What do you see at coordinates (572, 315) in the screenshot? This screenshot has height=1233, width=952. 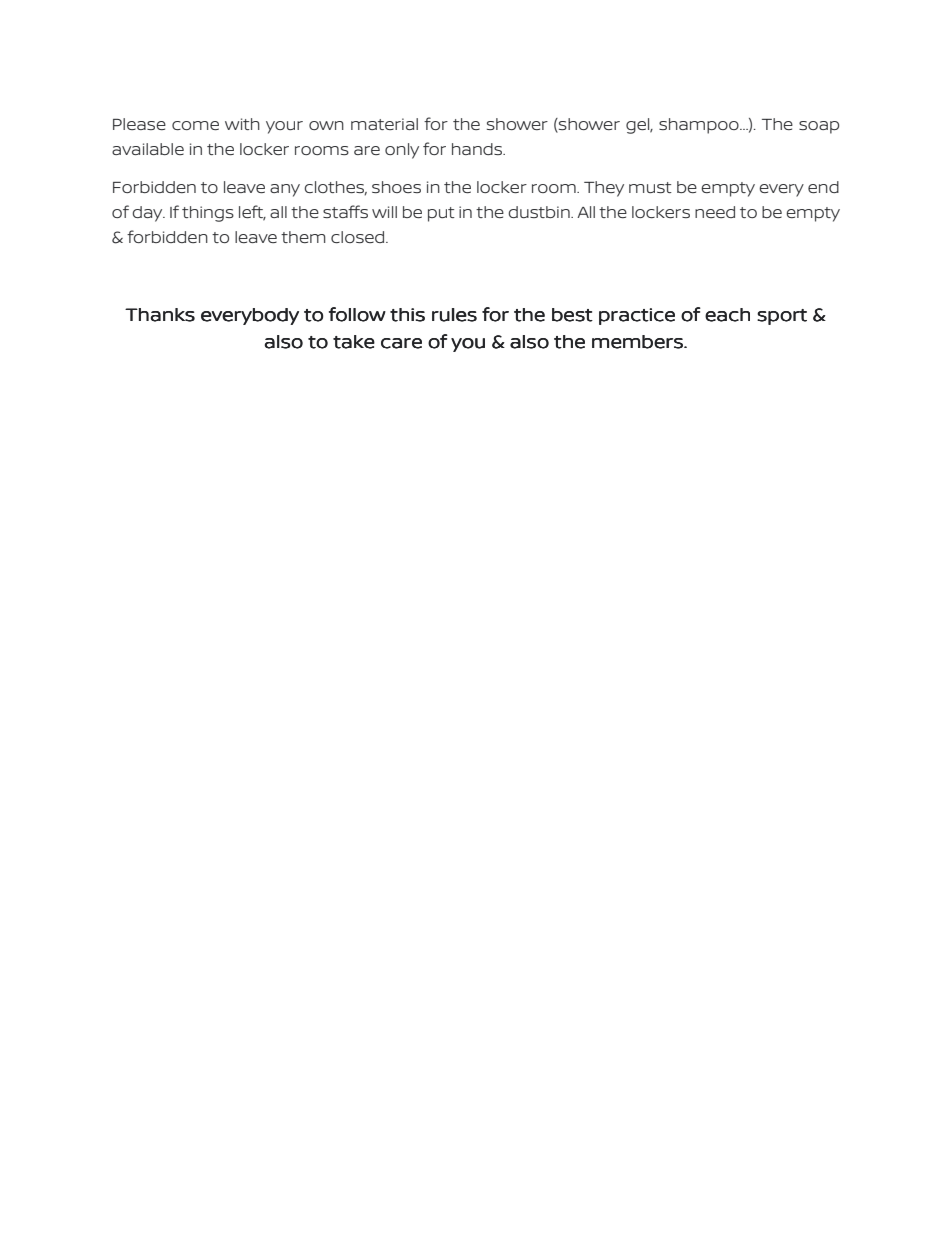 I see `best` at bounding box center [572, 315].
